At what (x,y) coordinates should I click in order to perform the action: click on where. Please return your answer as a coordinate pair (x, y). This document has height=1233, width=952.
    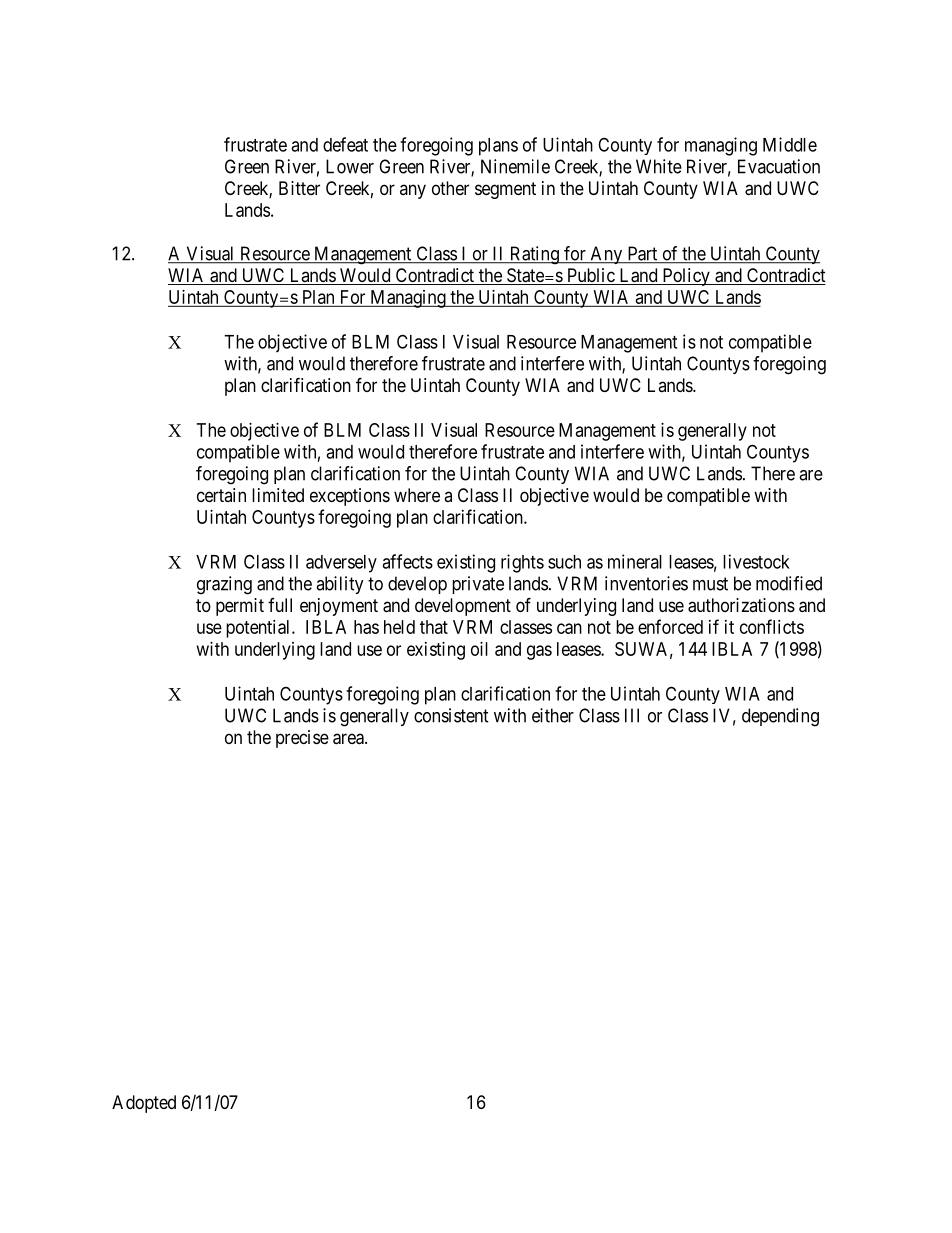
    Looking at the image, I should click on (417, 495).
